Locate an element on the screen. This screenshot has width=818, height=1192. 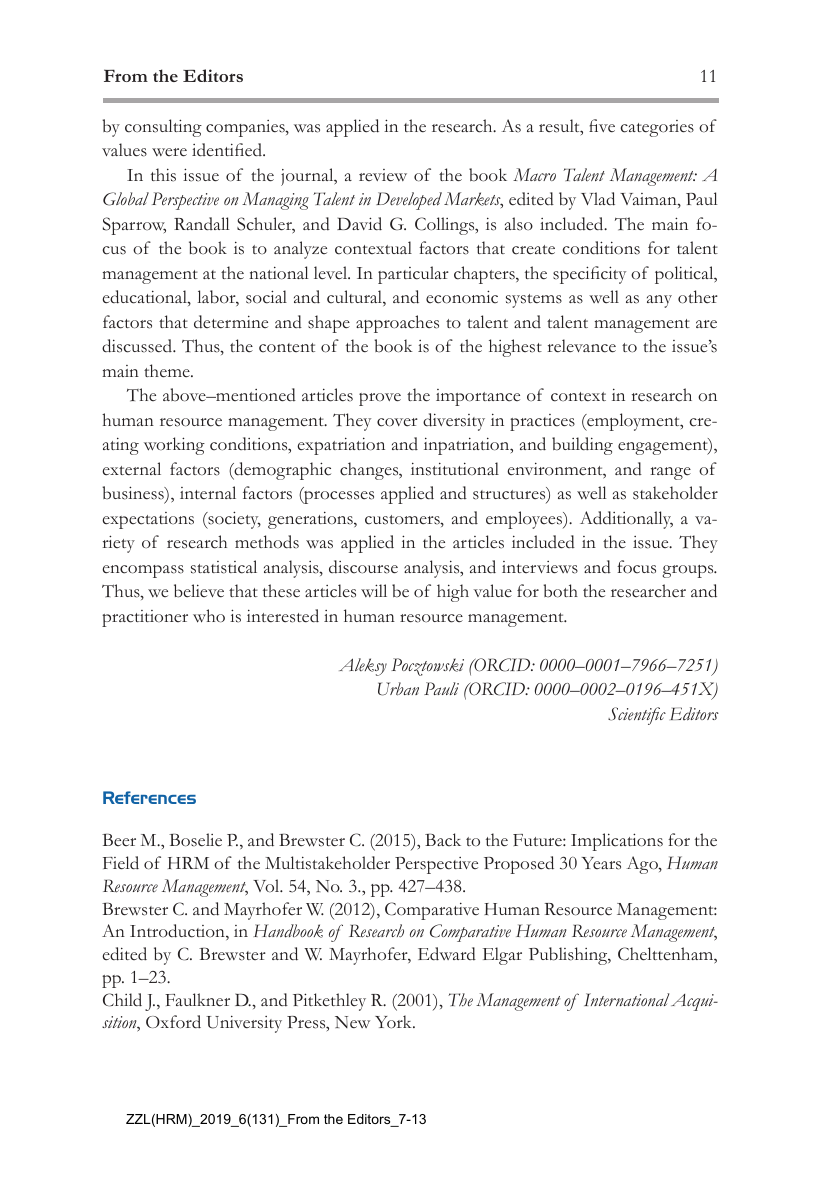
Additionally is located at coordinates (626, 520).
